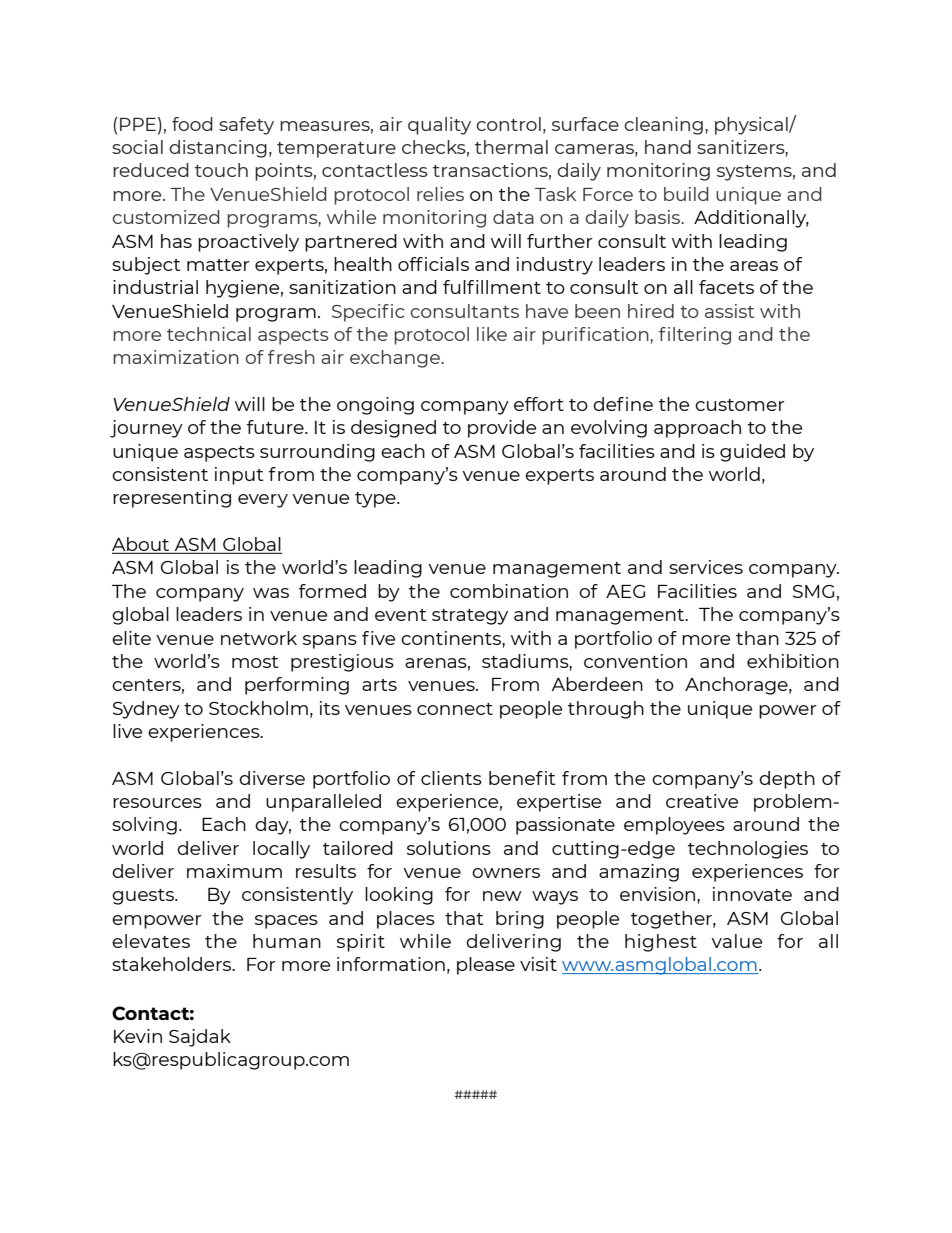 The image size is (952, 1233). I want to click on hand, so click(668, 147).
